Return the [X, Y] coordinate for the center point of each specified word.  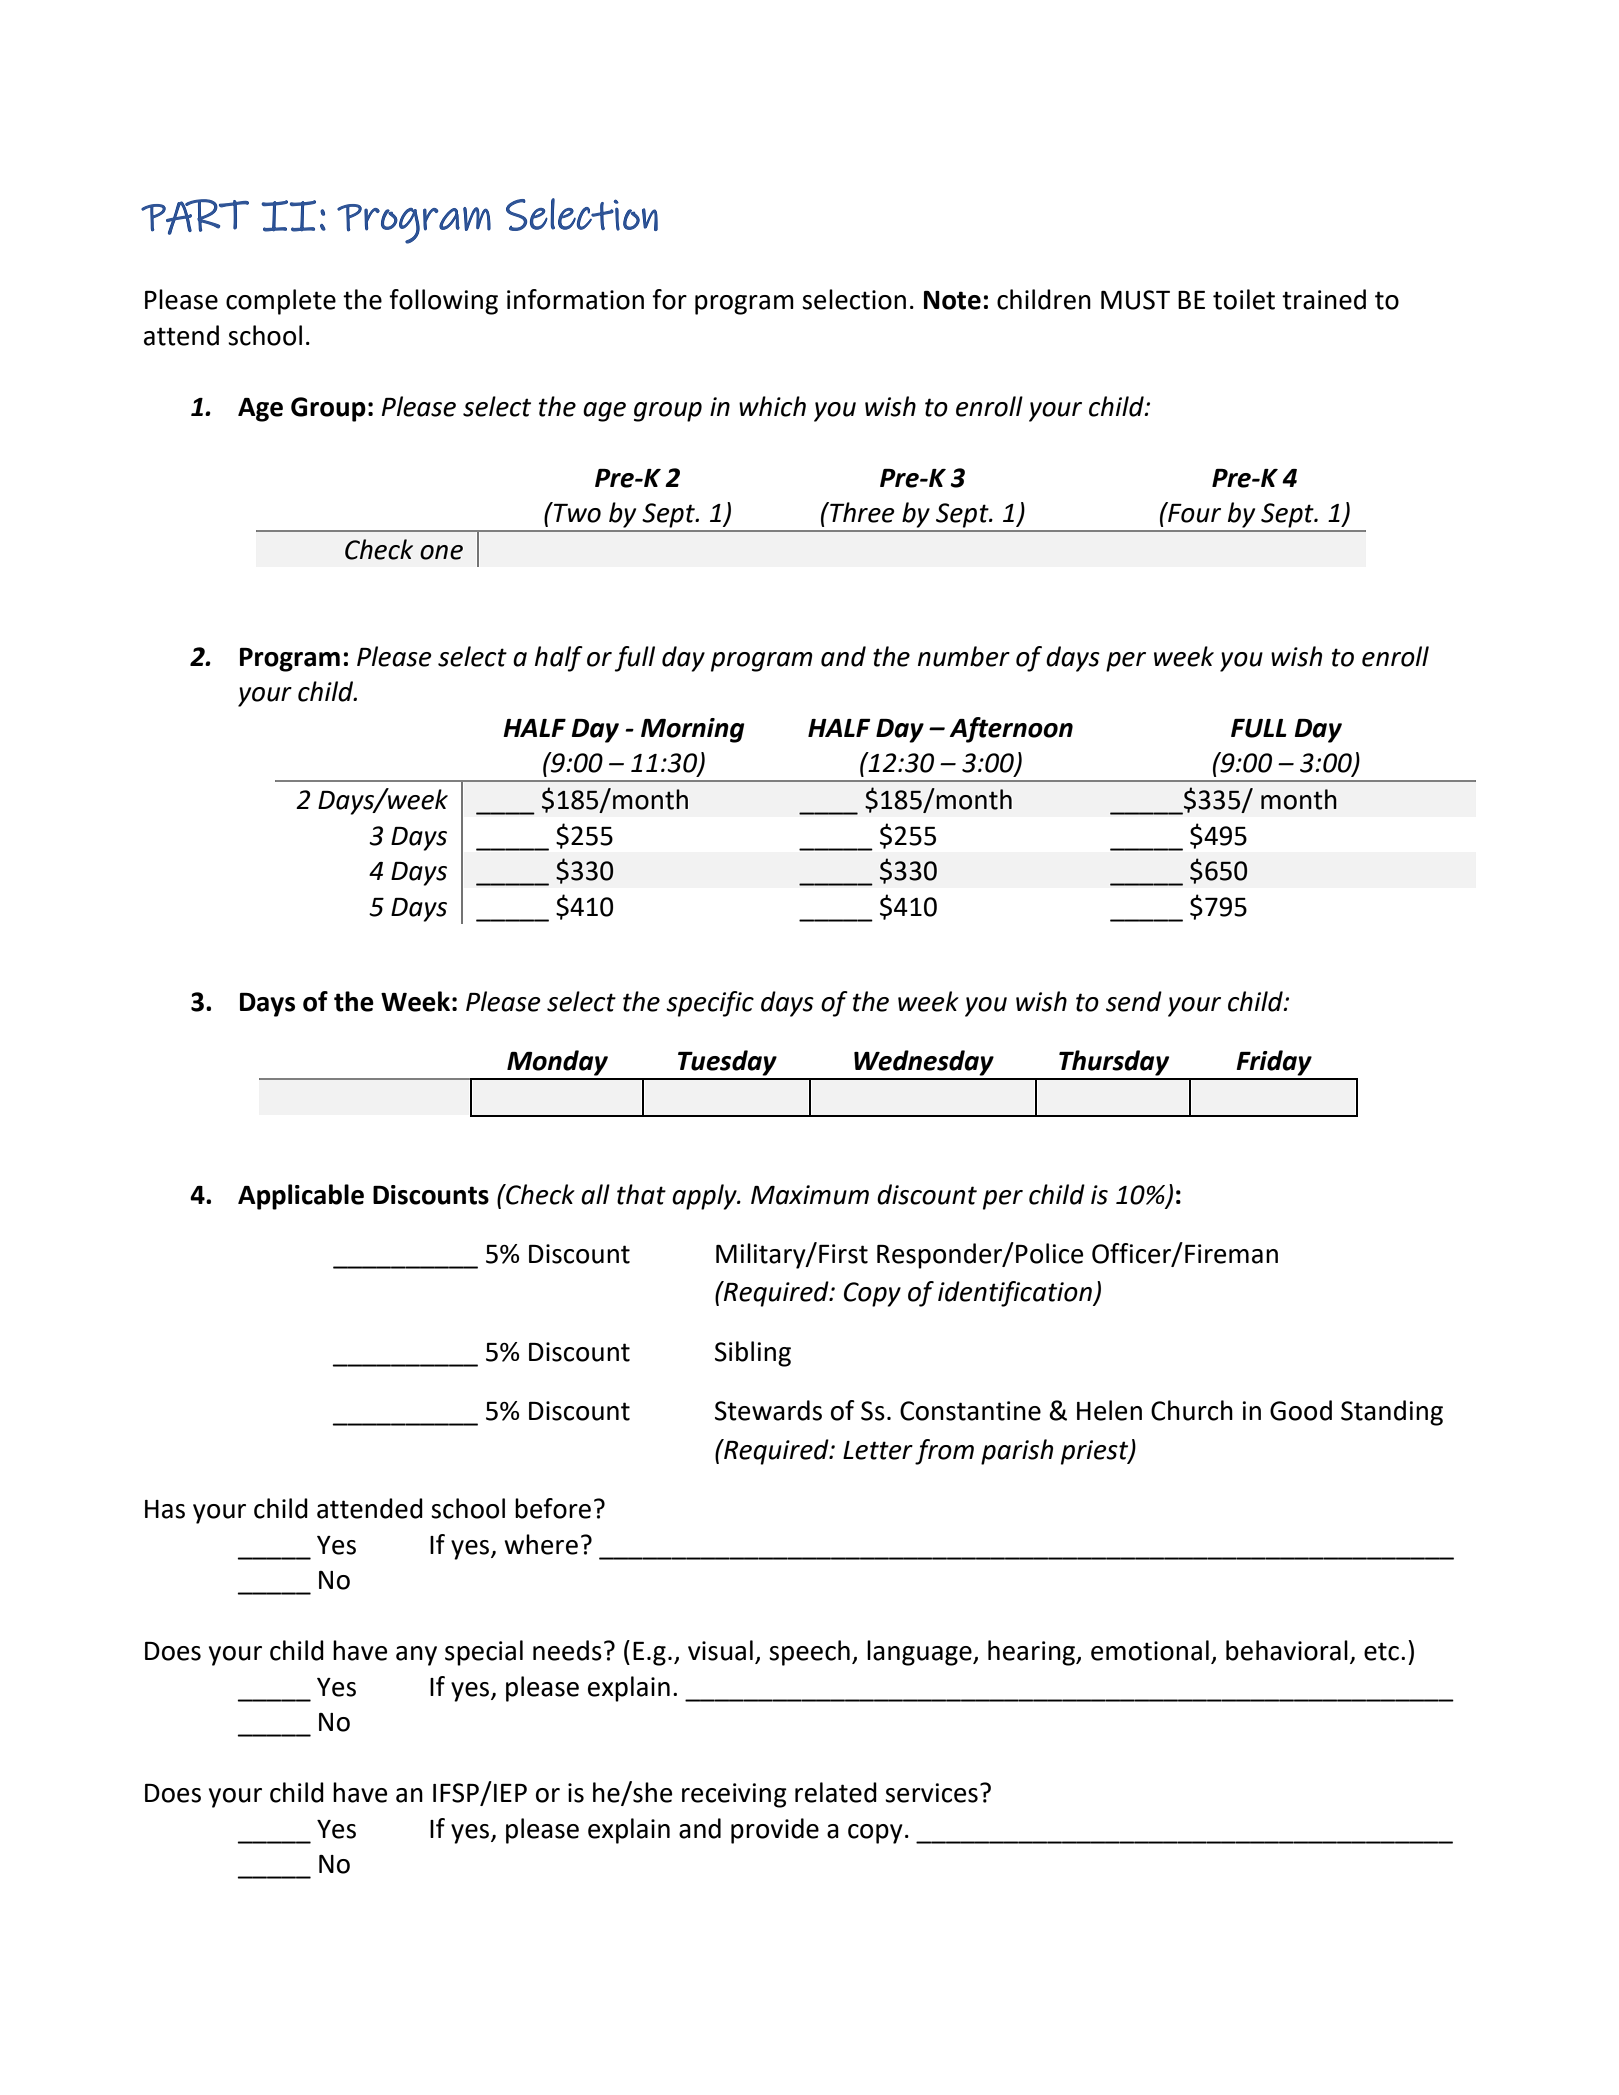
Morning [693, 730]
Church [1192, 1410]
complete [281, 302]
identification [1016, 1294]
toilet [1244, 299]
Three [861, 512]
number [964, 656]
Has [165, 1509]
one [441, 552]
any [416, 1656]
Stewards [768, 1410]
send [1134, 1001]
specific [710, 1004]
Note [952, 300]
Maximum [810, 1195]
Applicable [301, 1197]
